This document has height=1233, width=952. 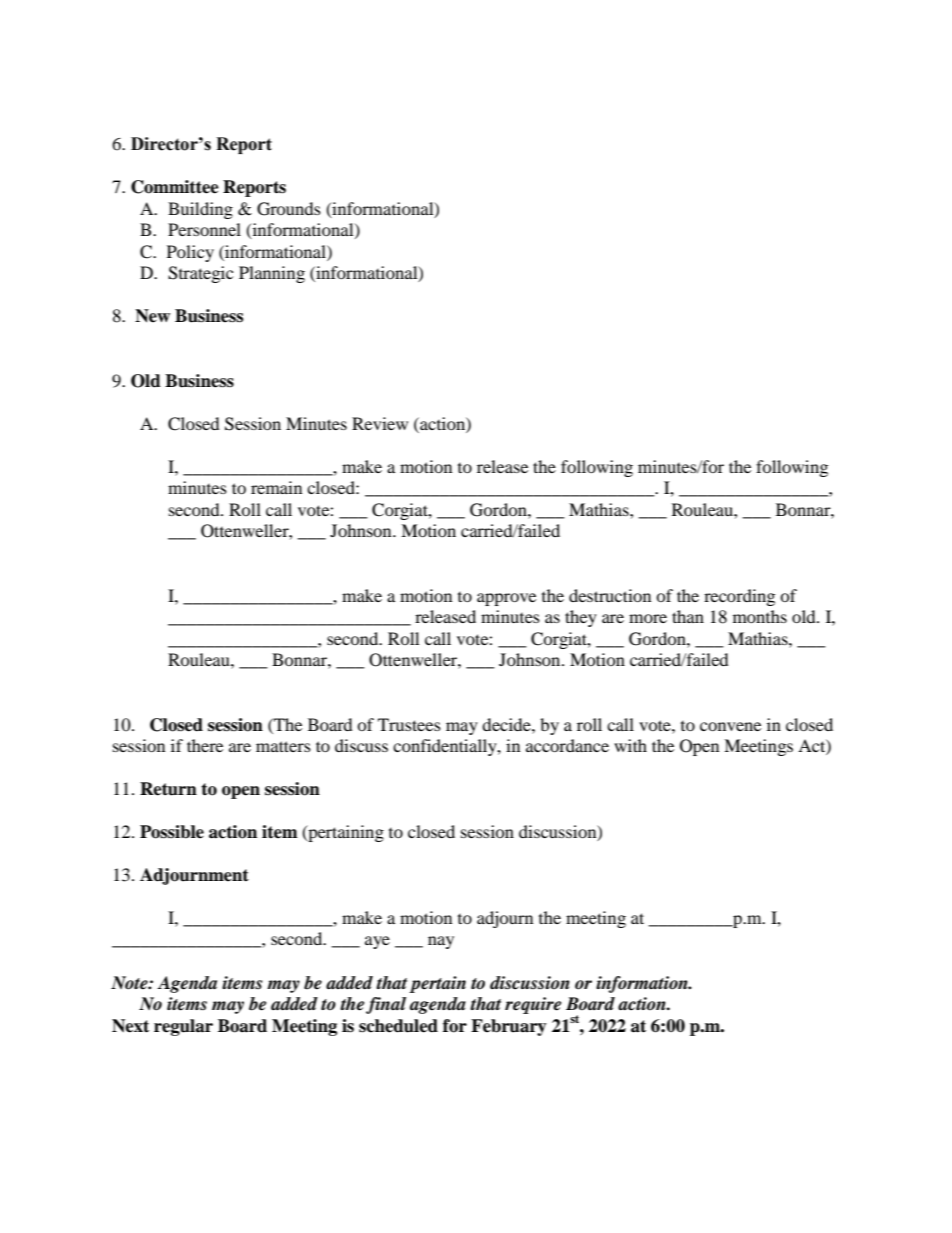 What do you see at coordinates (398, 1026) in the document?
I see `scheduled` at bounding box center [398, 1026].
